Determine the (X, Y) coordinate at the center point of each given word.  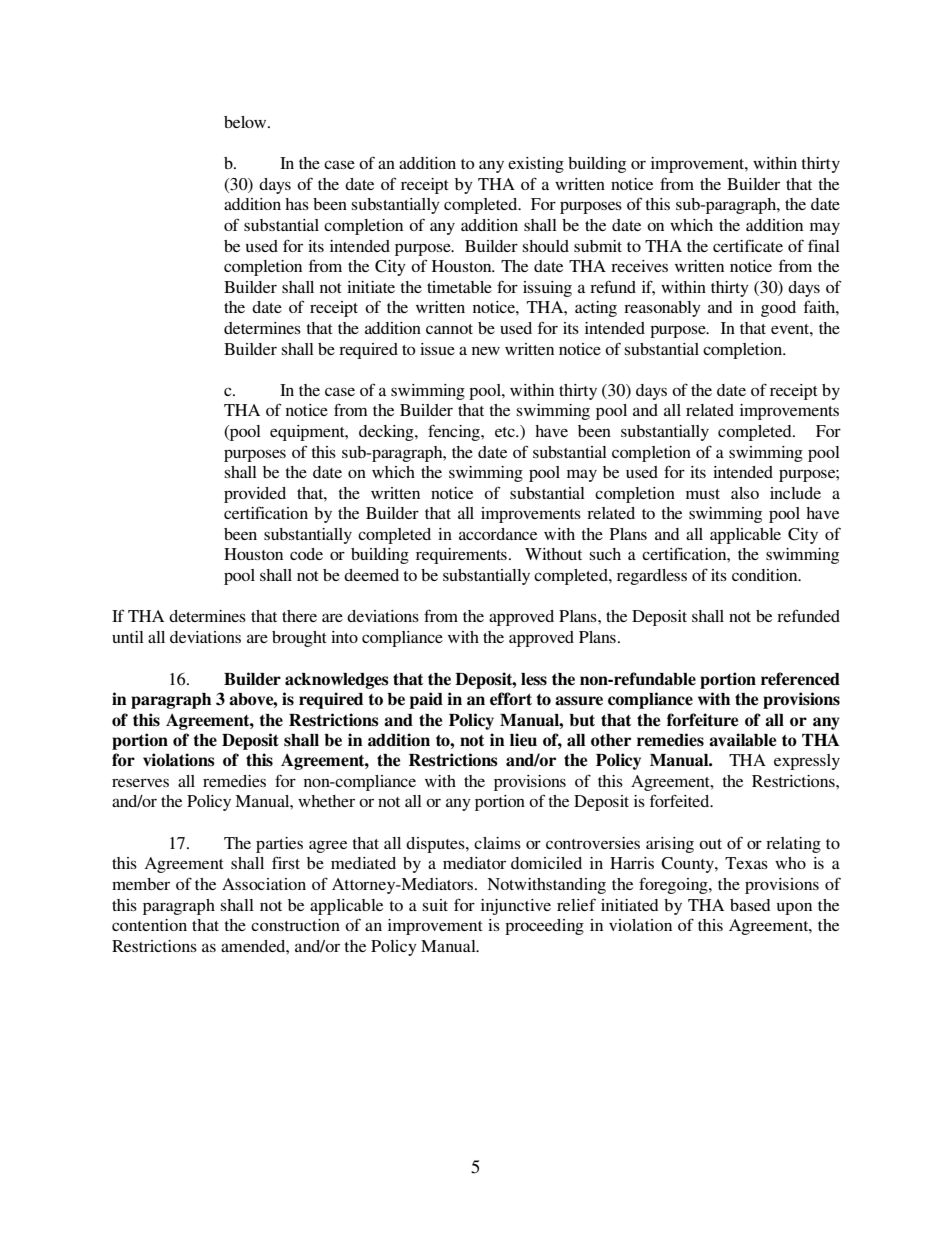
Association (264, 884)
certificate (748, 245)
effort (511, 699)
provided (255, 495)
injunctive (516, 907)
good (778, 309)
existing (536, 165)
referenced (800, 679)
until (128, 637)
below (246, 122)
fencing (455, 432)
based (750, 905)
